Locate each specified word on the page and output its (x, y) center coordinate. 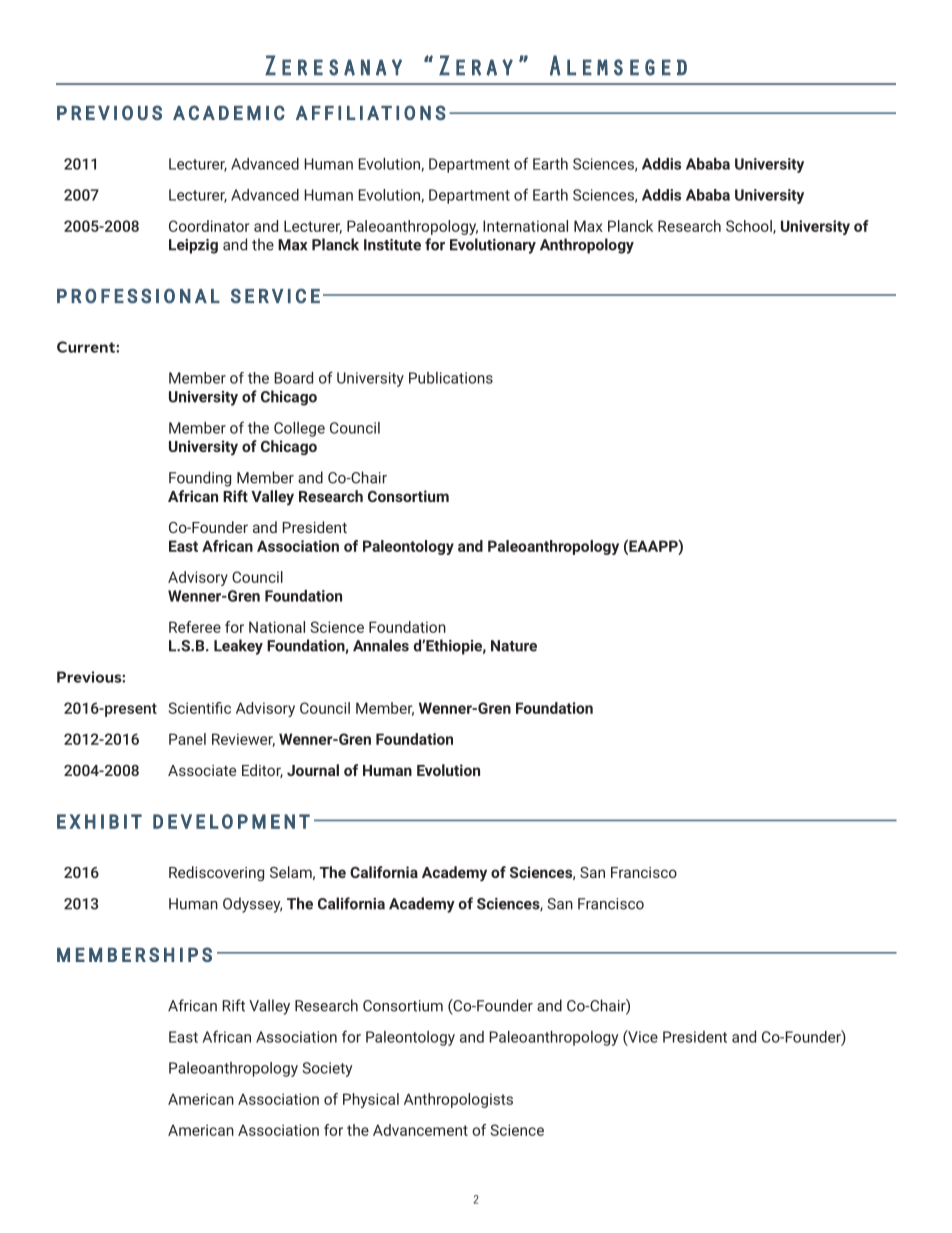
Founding (200, 479)
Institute (392, 245)
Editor (262, 771)
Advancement (420, 1130)
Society (327, 1069)
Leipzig (193, 246)
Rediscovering (216, 873)
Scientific (200, 708)
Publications (451, 378)
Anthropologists (458, 1100)
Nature (514, 646)
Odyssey (252, 905)
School (750, 227)
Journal (313, 770)
